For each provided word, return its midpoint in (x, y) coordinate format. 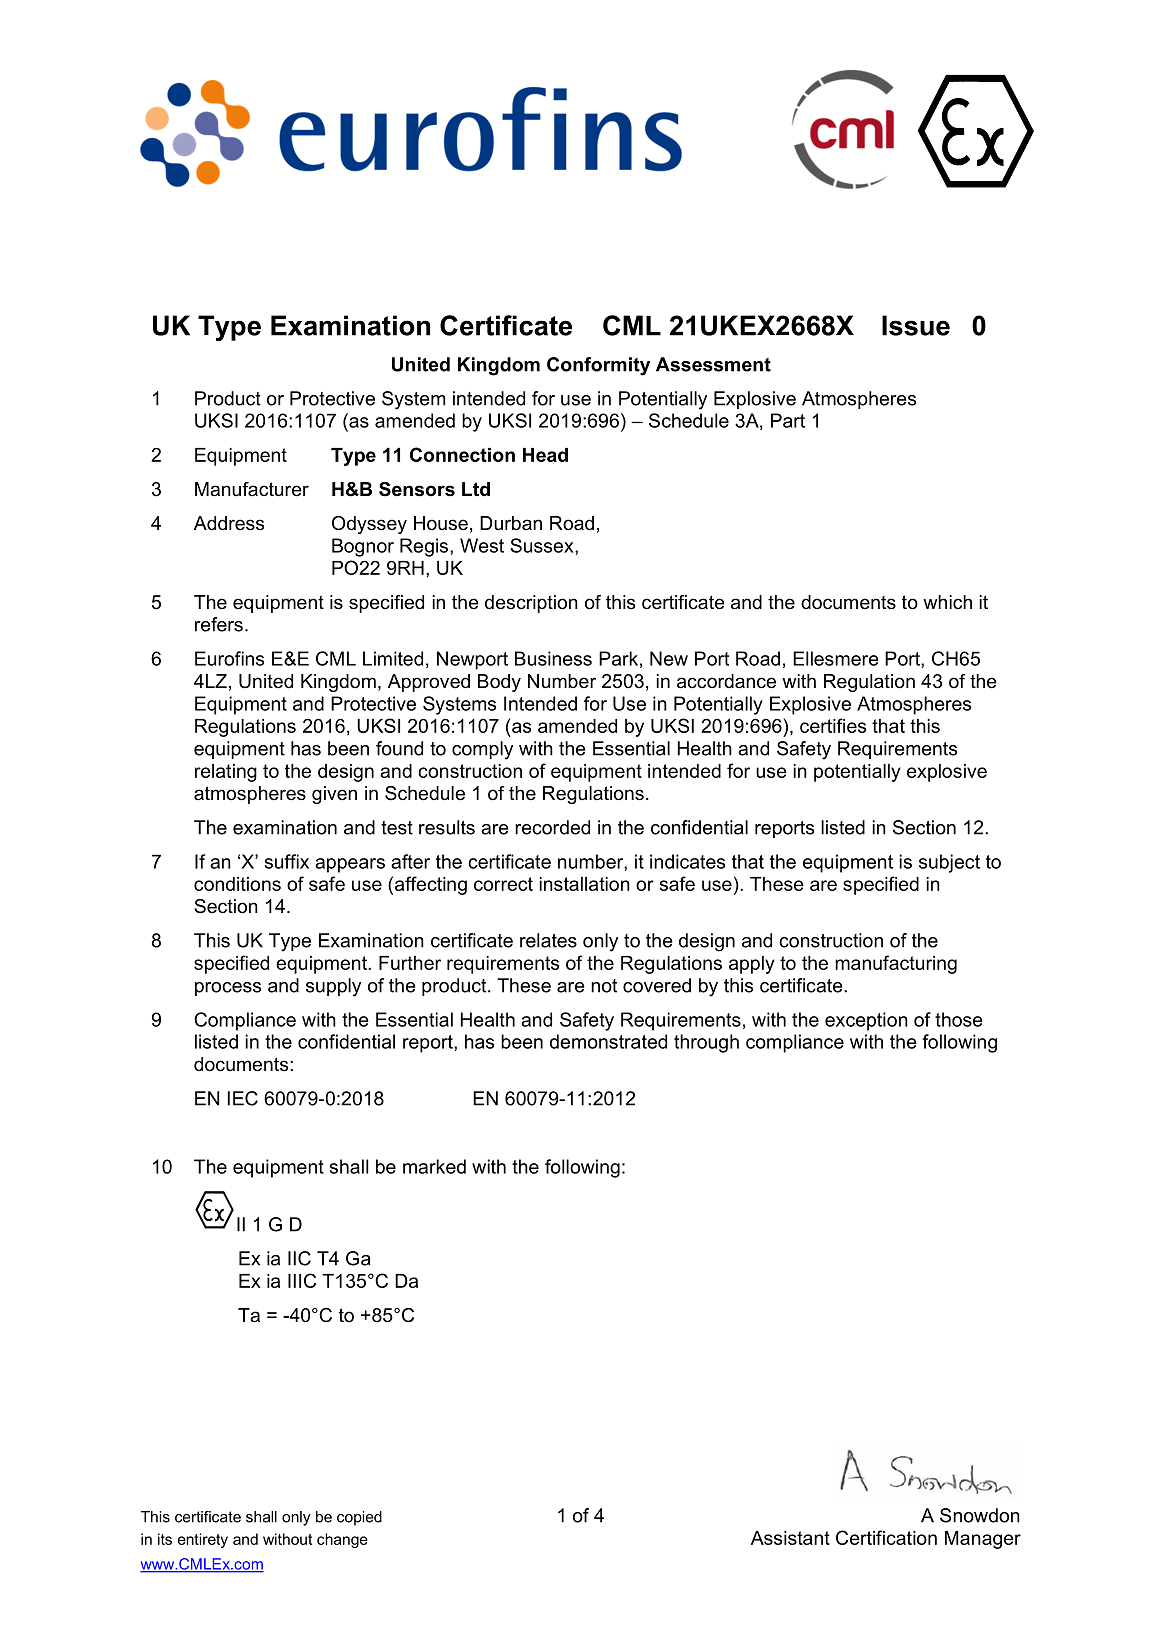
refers (219, 624)
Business (553, 658)
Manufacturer (252, 489)
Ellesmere (836, 658)
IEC (243, 1098)
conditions (237, 884)
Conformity (598, 366)
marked (434, 1166)
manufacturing (896, 964)
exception (866, 1021)
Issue (916, 325)
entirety (203, 1540)
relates (548, 940)
